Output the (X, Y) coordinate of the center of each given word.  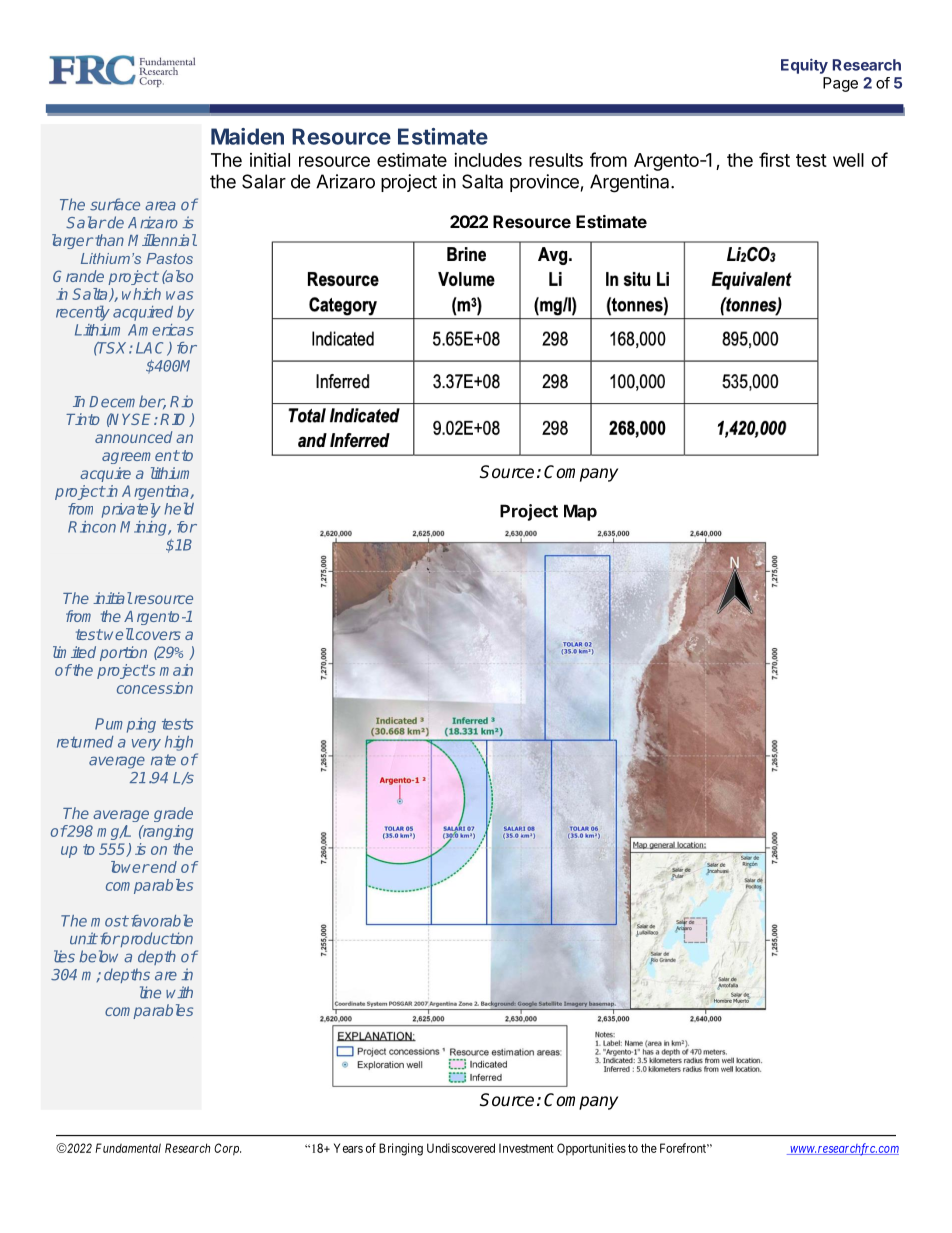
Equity (804, 66)
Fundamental (128, 1148)
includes (488, 160)
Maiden (247, 136)
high (179, 743)
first (774, 159)
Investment (526, 1148)
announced (133, 437)
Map (580, 512)
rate (163, 760)
